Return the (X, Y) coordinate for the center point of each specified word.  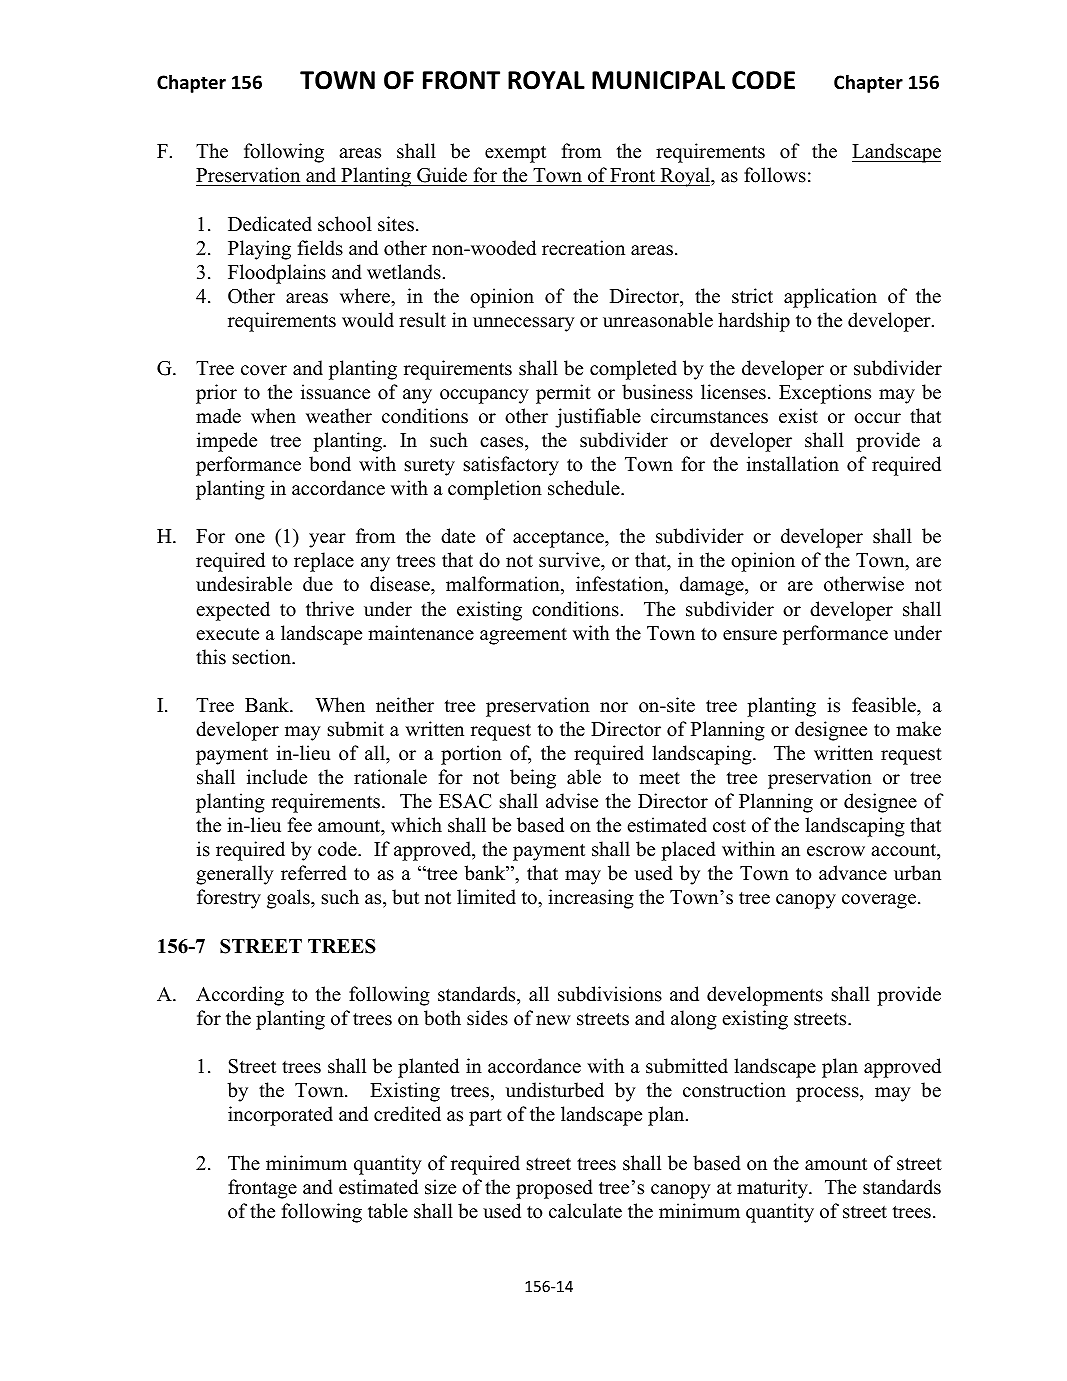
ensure (750, 635)
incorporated (280, 1116)
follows (775, 175)
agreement (523, 636)
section (263, 657)
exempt (515, 154)
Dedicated (270, 224)
